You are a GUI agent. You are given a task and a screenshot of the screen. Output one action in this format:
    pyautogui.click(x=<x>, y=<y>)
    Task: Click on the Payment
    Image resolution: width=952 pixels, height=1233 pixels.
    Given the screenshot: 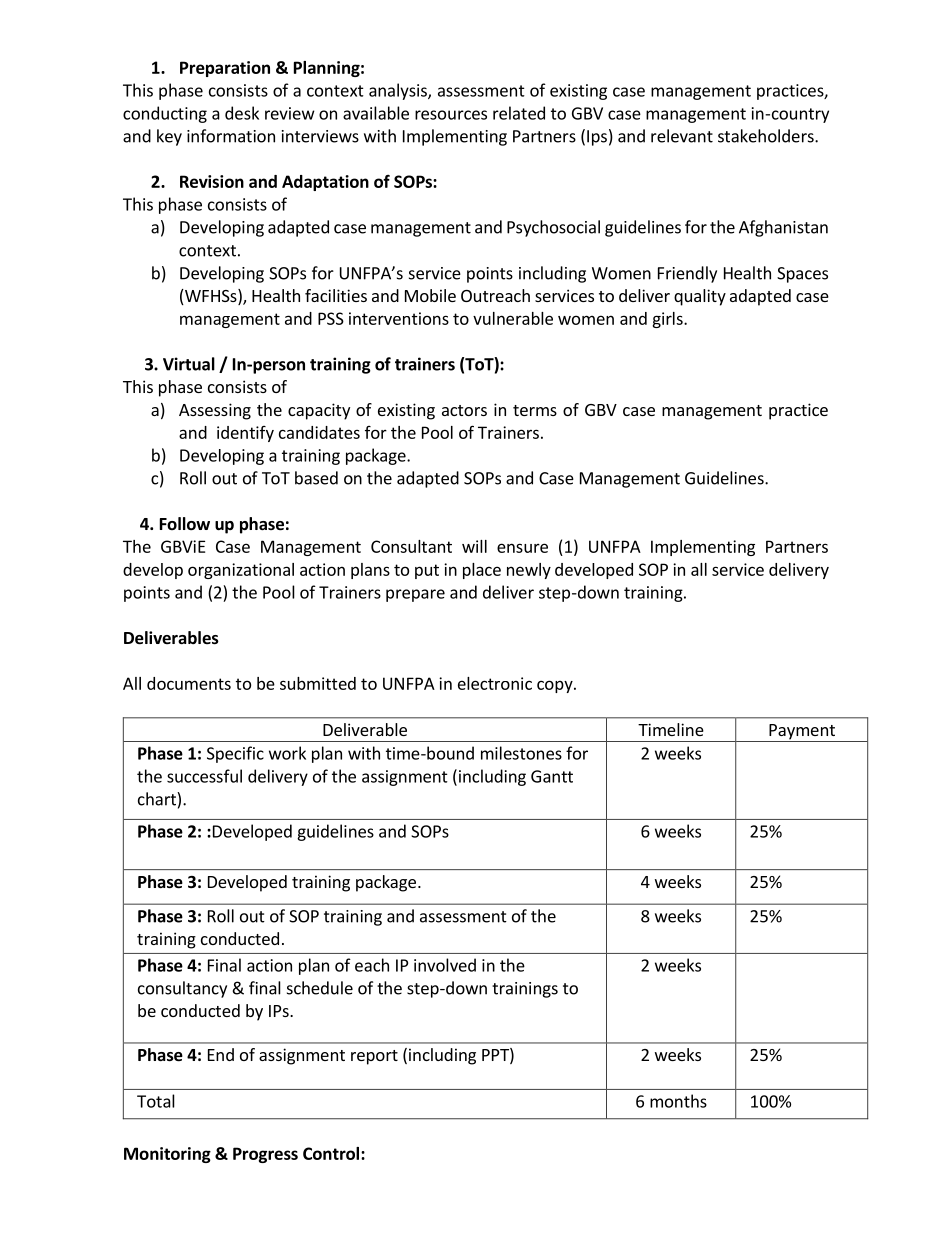 What is the action you would take?
    pyautogui.click(x=802, y=733)
